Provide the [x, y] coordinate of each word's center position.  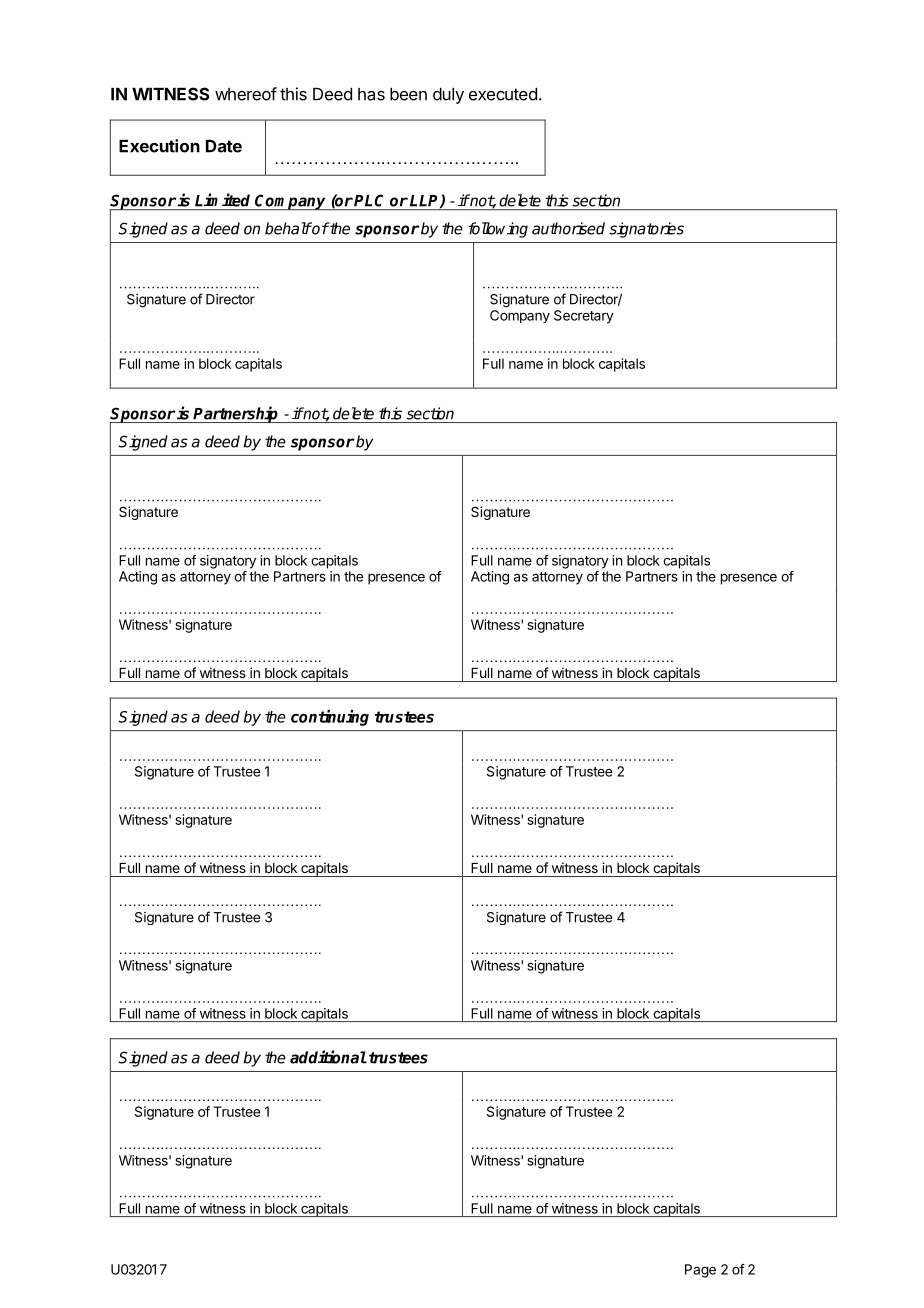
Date [224, 146]
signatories [646, 230]
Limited [222, 200]
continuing [330, 718]
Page [700, 1271]
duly [448, 96]
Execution [159, 146]
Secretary [584, 317]
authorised [568, 228]
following [498, 230]
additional [328, 1057]
